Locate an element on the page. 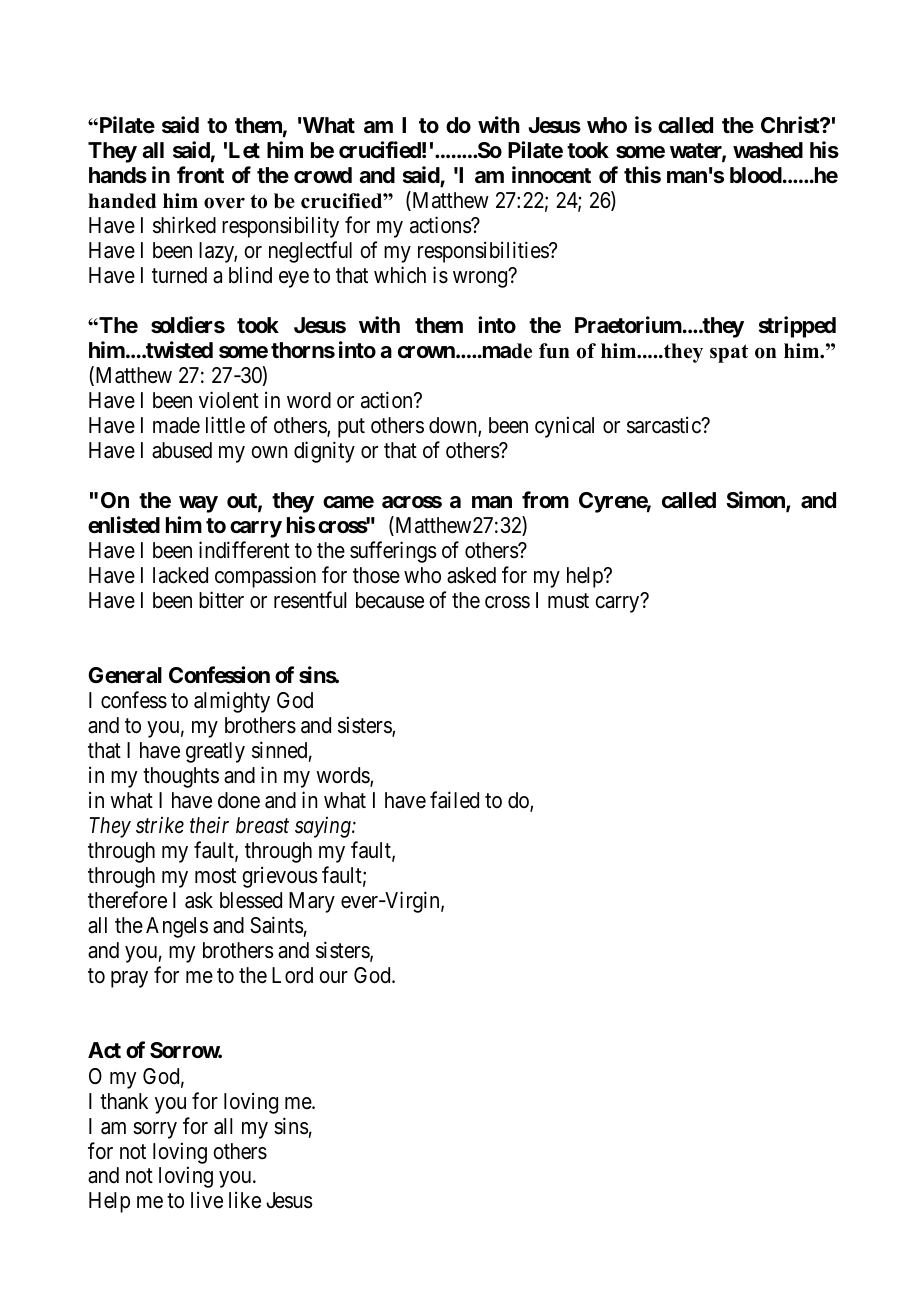  like is located at coordinates (245, 1200).
